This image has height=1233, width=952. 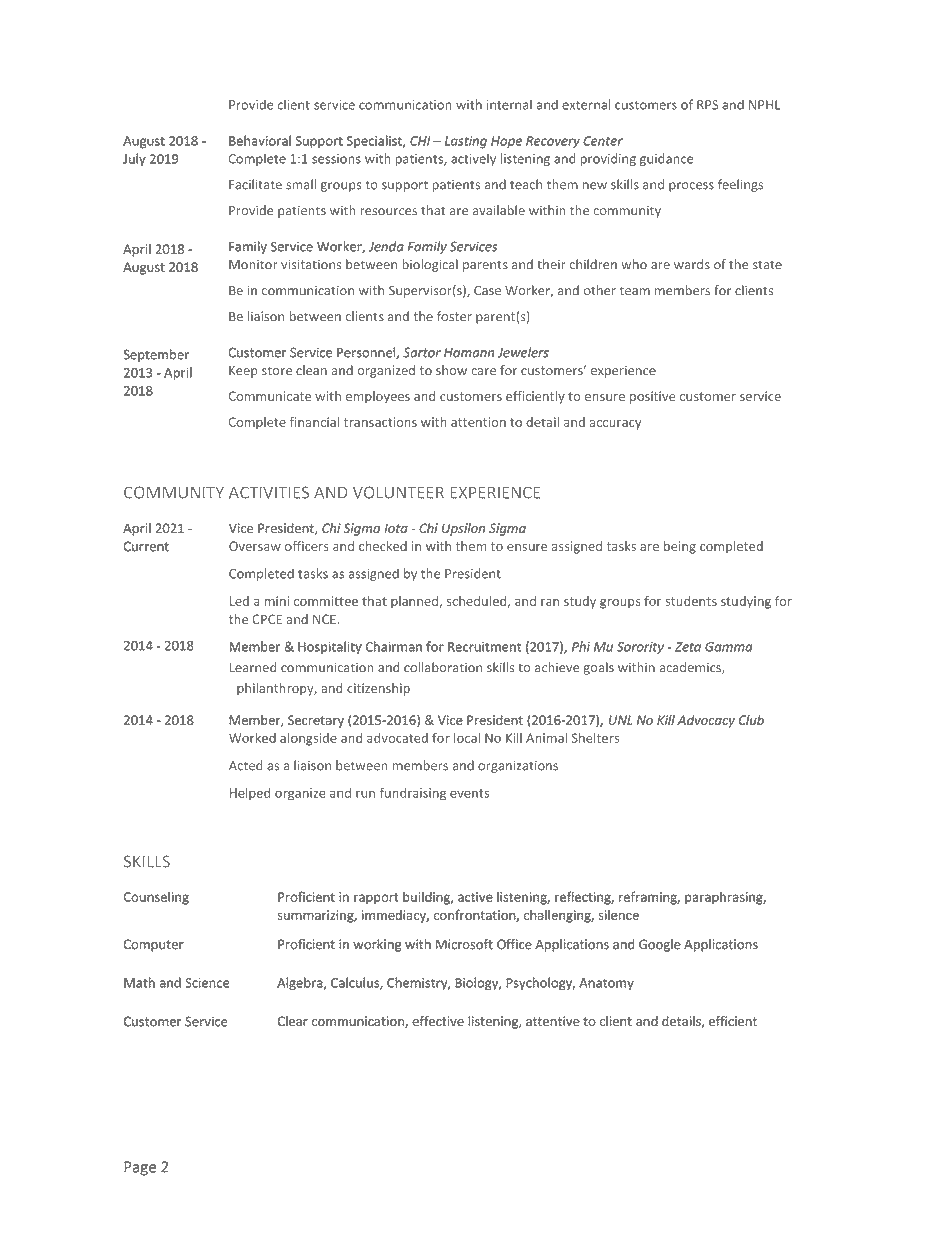 What do you see at coordinates (615, 425) in the image?
I see `accuracy` at bounding box center [615, 425].
